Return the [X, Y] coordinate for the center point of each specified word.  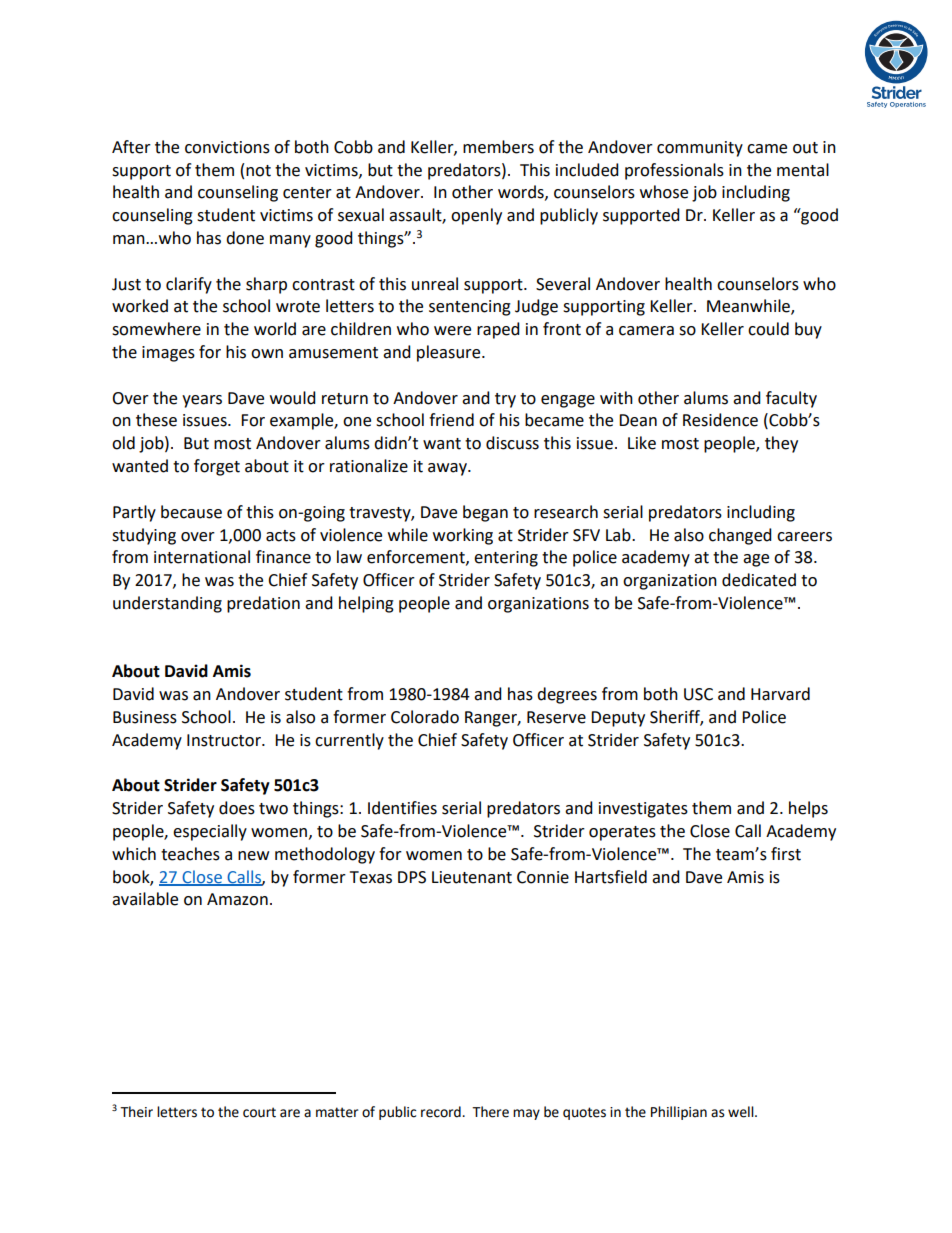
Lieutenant [472, 877]
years [202, 401]
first [786, 854]
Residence [720, 420]
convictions [227, 147]
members [498, 147]
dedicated [759, 580]
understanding [167, 604]
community [700, 149]
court [259, 1112]
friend [451, 420]
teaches [190, 854]
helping [366, 604]
